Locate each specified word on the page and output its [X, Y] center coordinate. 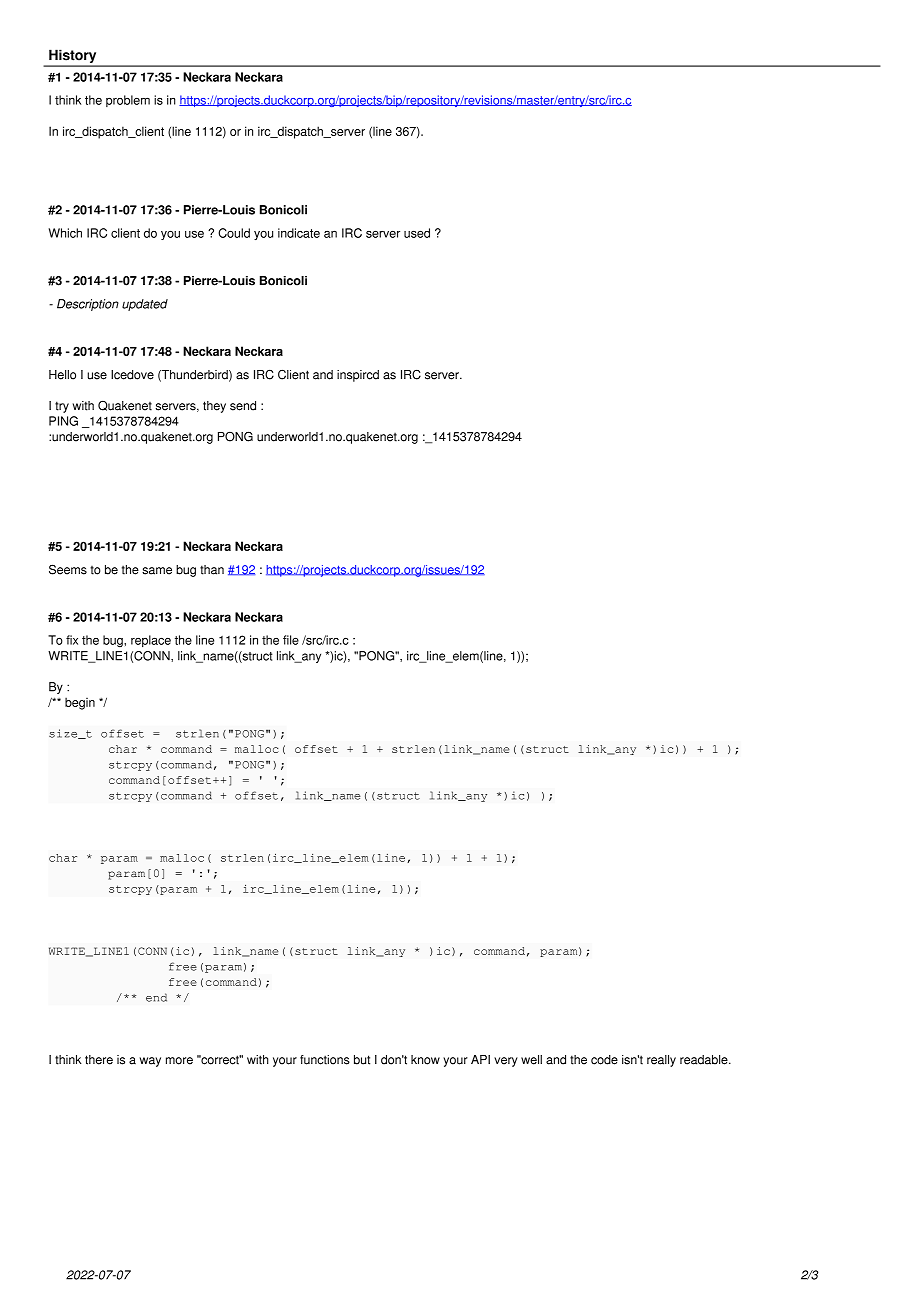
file [291, 640]
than [212, 570]
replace [151, 641]
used [417, 233]
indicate [299, 233]
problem [128, 101]
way [150, 1062]
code [604, 1060]
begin [80, 703]
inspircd [358, 376]
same [157, 571]
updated [145, 305]
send [243, 406]
